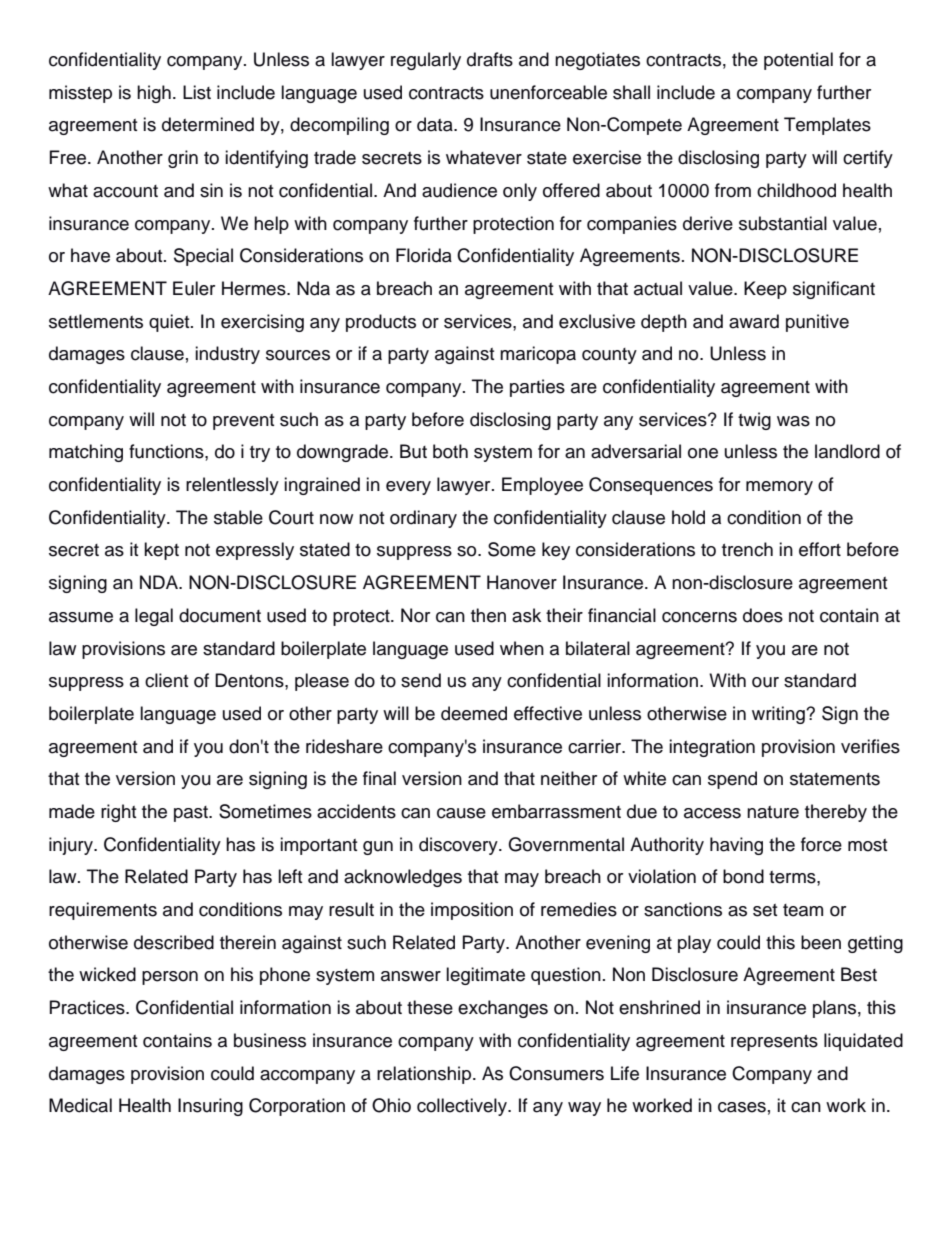 The height and width of the image is (1233, 952). Describe the element at coordinates (450, 451) in the image. I see `both` at that location.
